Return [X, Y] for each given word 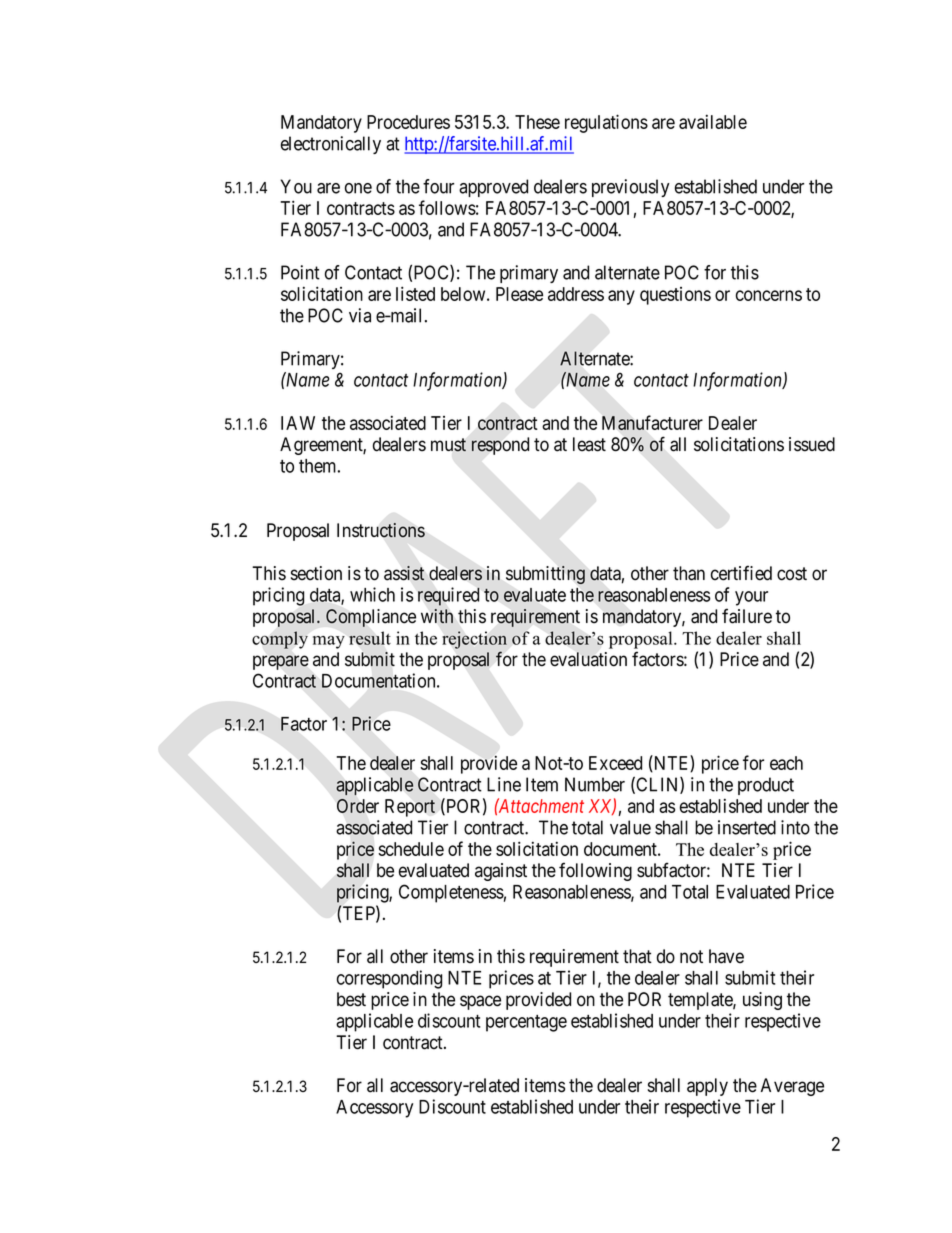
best [351, 999]
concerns [769, 295]
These [537, 122]
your [751, 598]
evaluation [588, 659]
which [372, 594]
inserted [747, 827]
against [501, 872]
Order [358, 806]
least [589, 444]
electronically [331, 145]
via [360, 315]
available [713, 121]
